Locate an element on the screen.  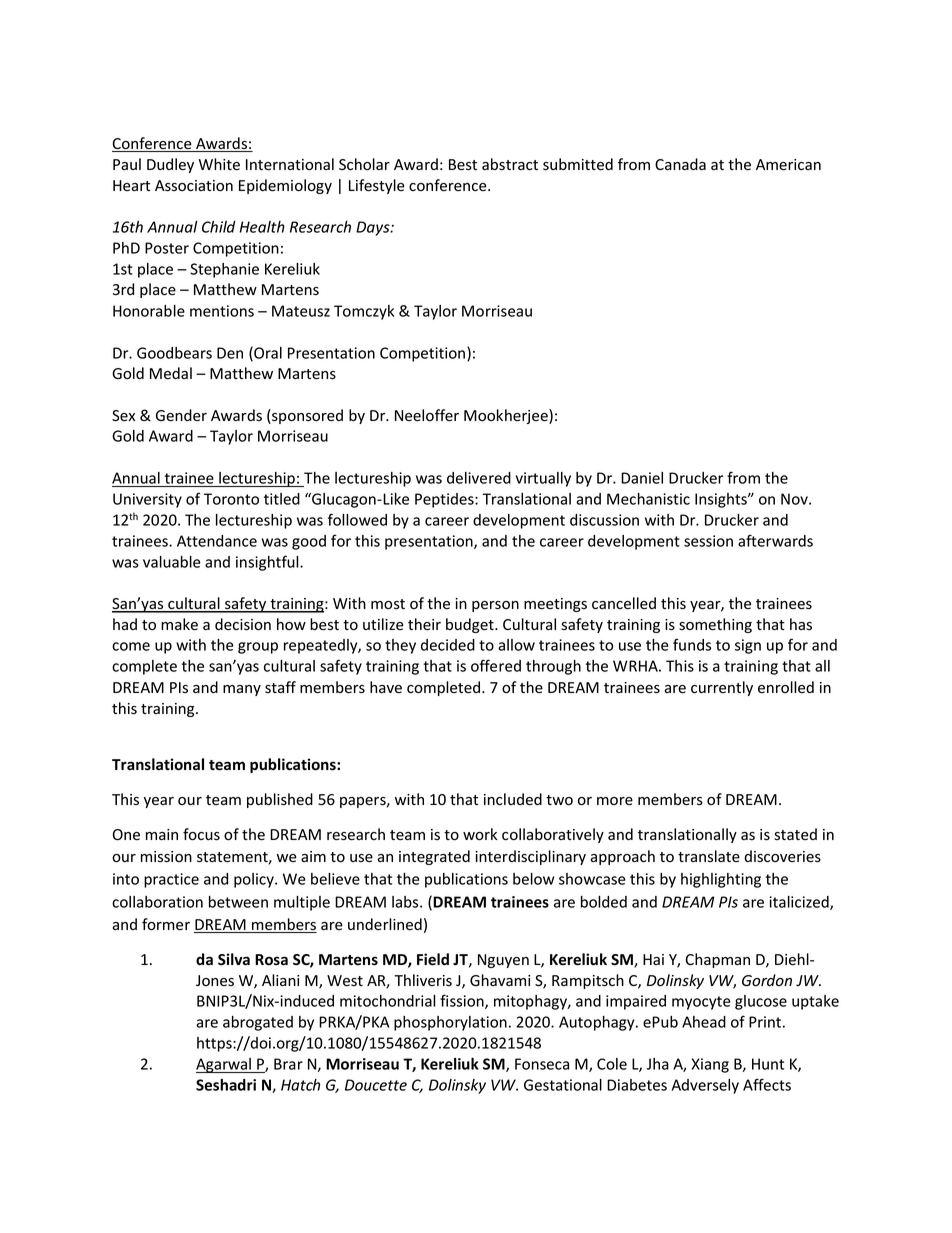
Agarwal is located at coordinates (224, 1065).
